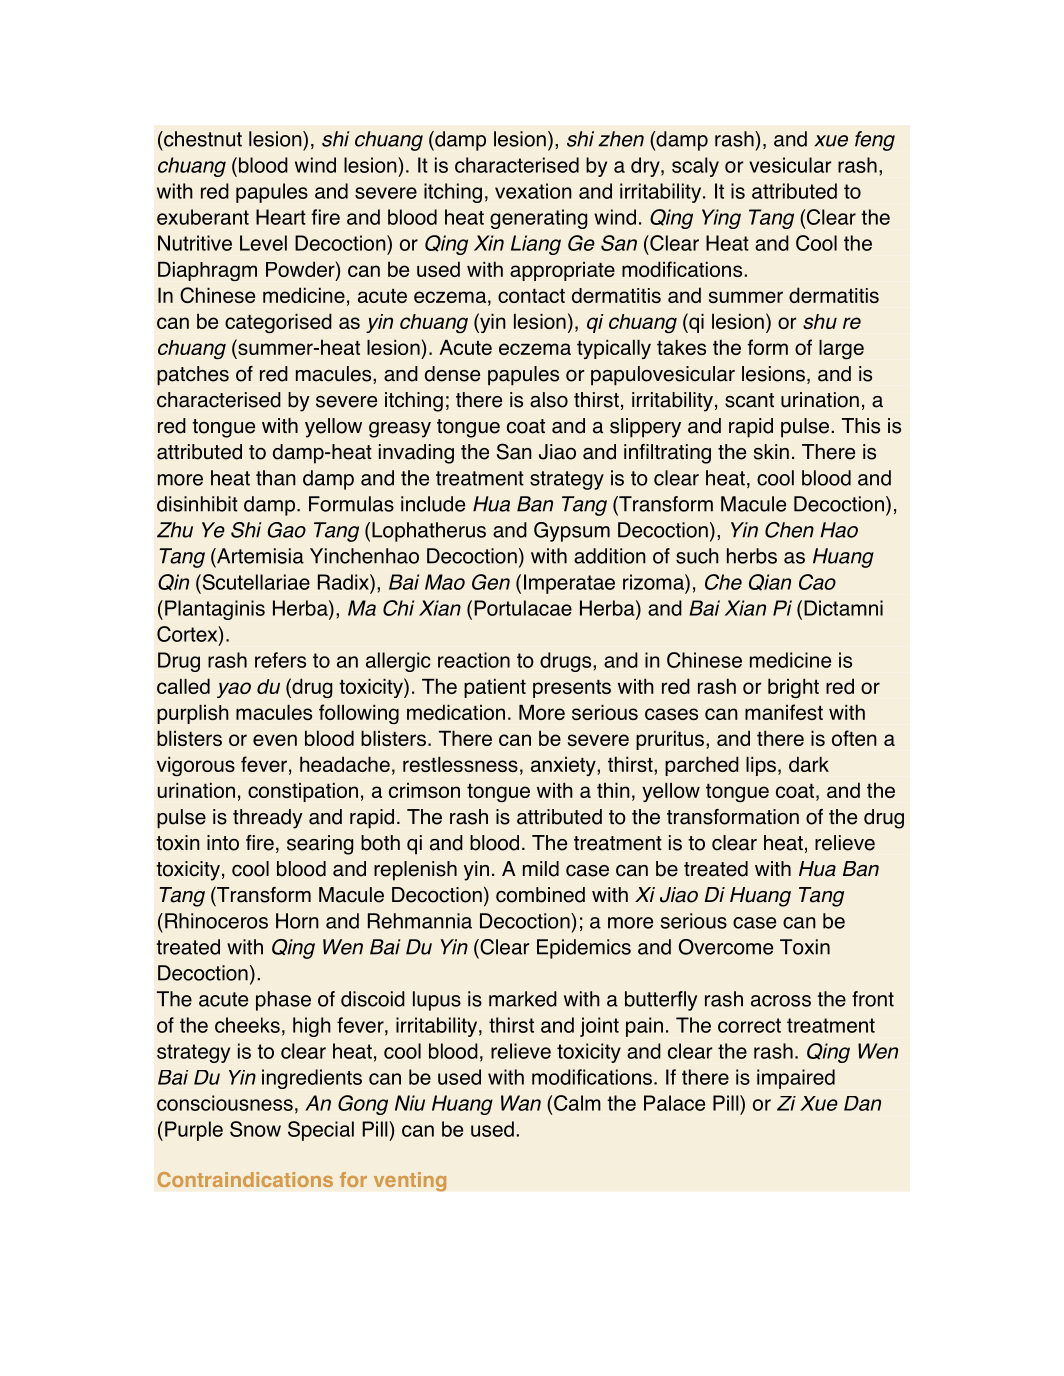  Describe the element at coordinates (533, 191) in the screenshot. I see `vexation` at that location.
